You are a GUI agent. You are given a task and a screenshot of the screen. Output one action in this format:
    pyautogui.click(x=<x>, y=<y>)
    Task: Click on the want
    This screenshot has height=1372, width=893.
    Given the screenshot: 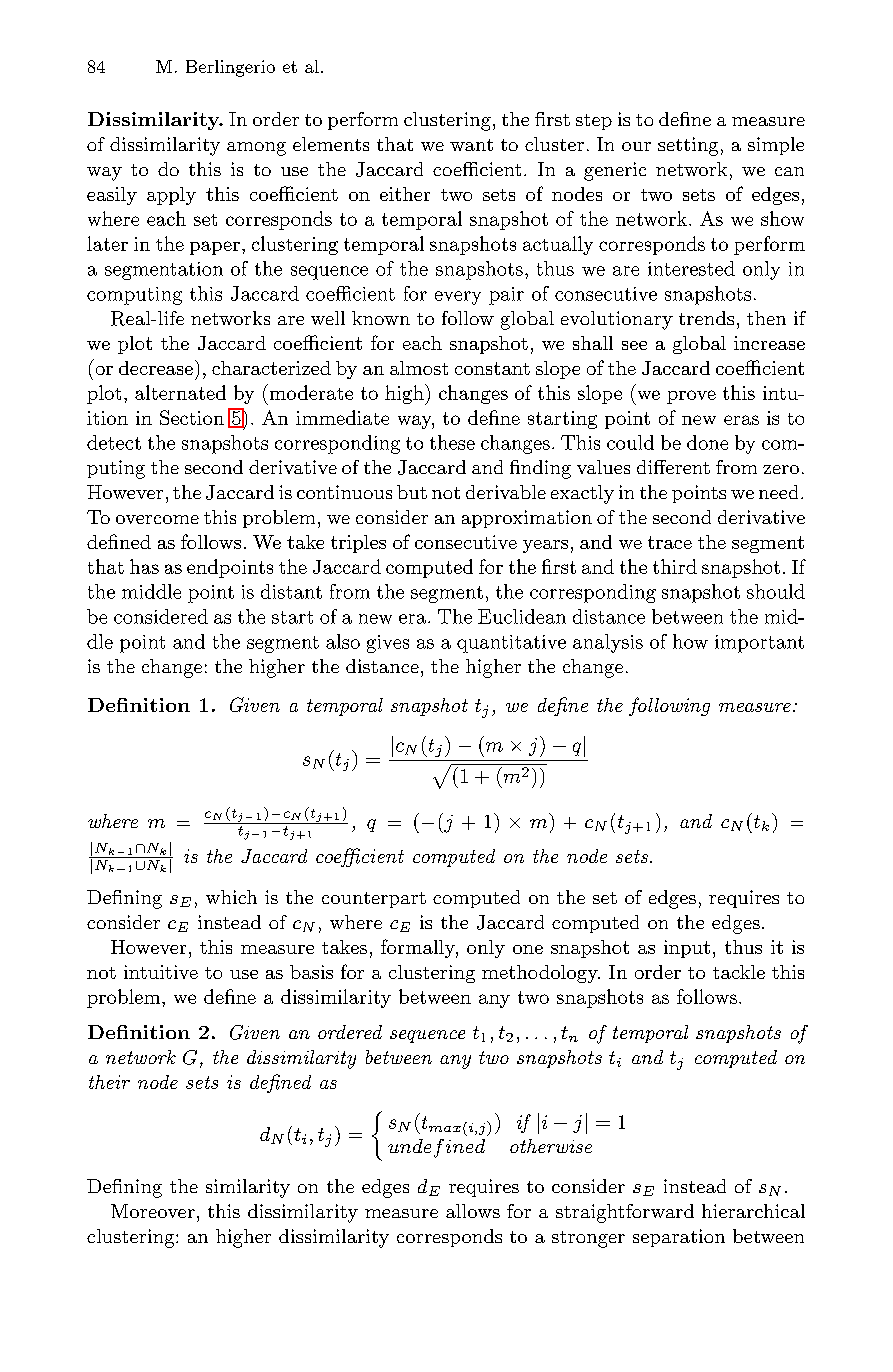 What is the action you would take?
    pyautogui.click(x=471, y=145)
